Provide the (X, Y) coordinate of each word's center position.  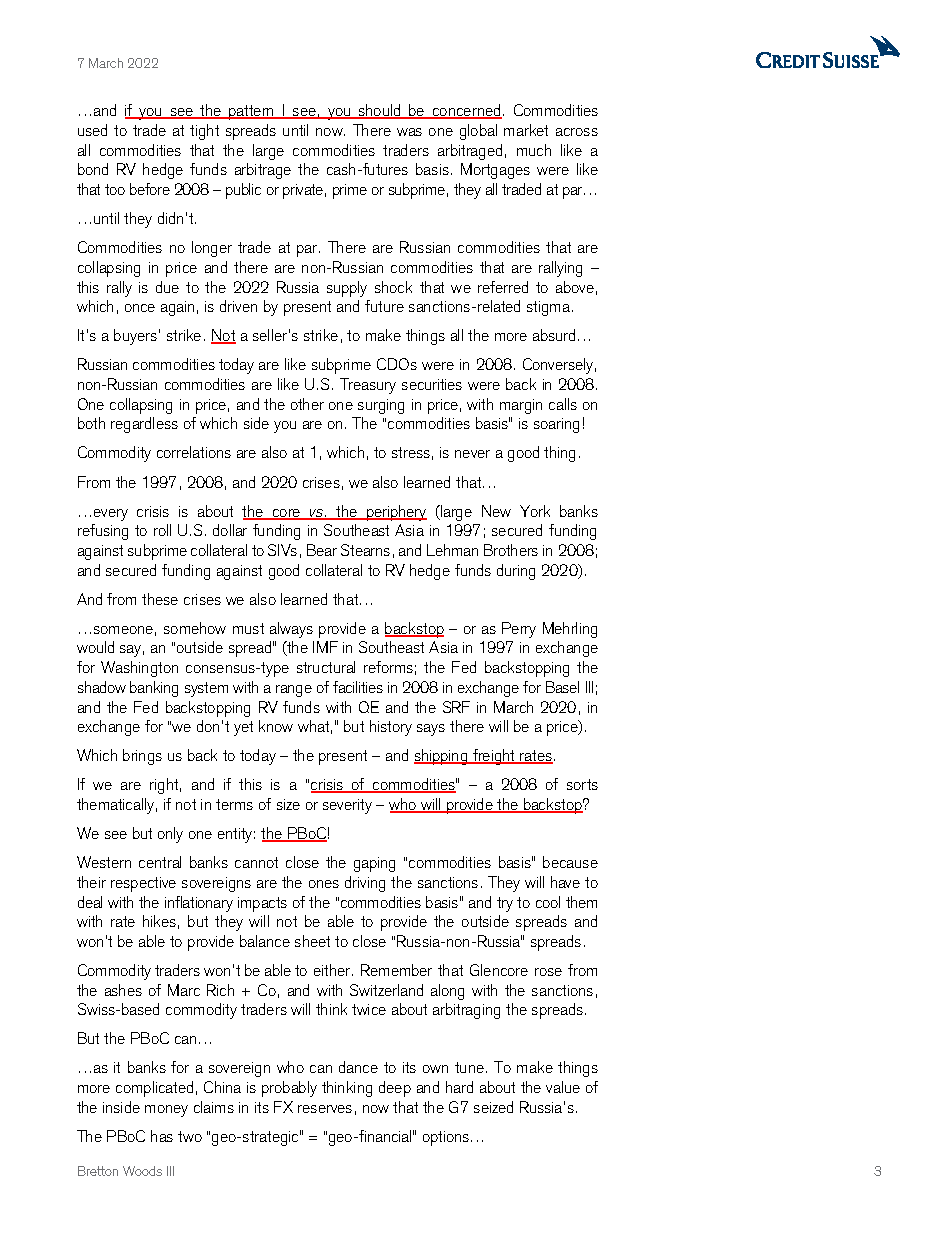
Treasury (368, 386)
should (379, 111)
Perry (519, 630)
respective (143, 884)
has (162, 1136)
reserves (325, 1109)
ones (324, 884)
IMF (325, 647)
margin (521, 406)
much (534, 150)
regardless (144, 425)
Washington (139, 669)
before (150, 189)
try (505, 904)
